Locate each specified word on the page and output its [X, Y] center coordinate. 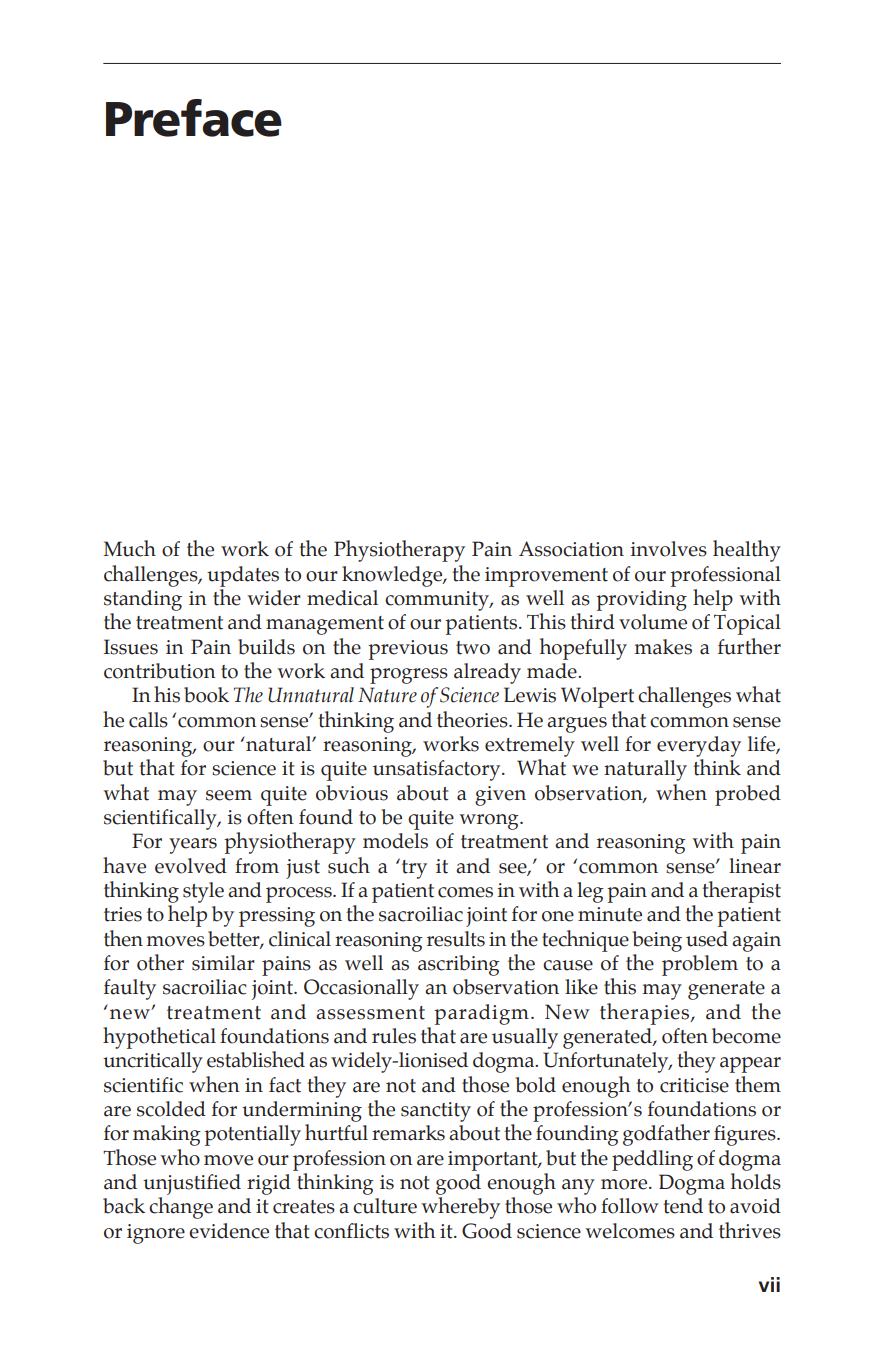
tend [683, 1206]
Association [571, 549]
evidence [229, 1231]
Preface [194, 118]
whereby [460, 1208]
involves [669, 549]
